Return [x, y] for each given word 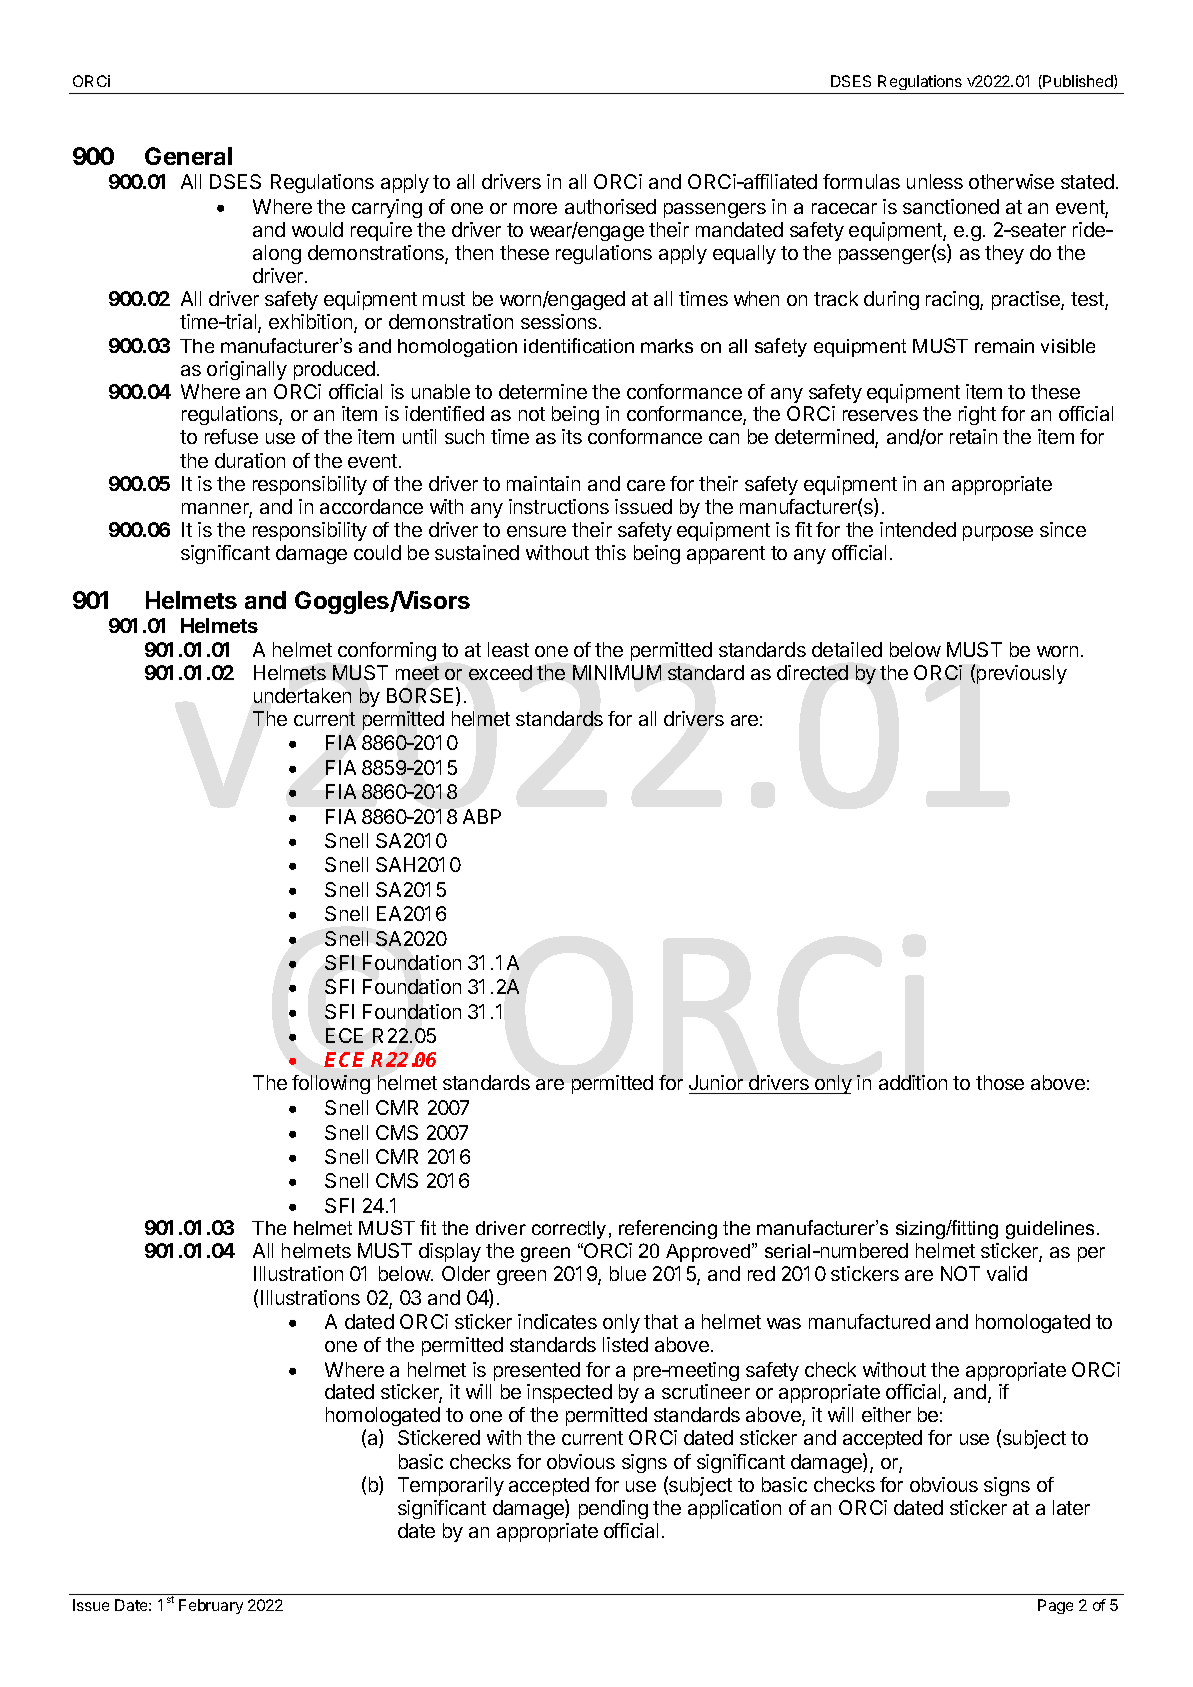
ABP [482, 816]
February [211, 1606]
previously [1022, 674]
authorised [610, 206]
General [188, 156]
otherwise [1011, 181]
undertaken [302, 695]
